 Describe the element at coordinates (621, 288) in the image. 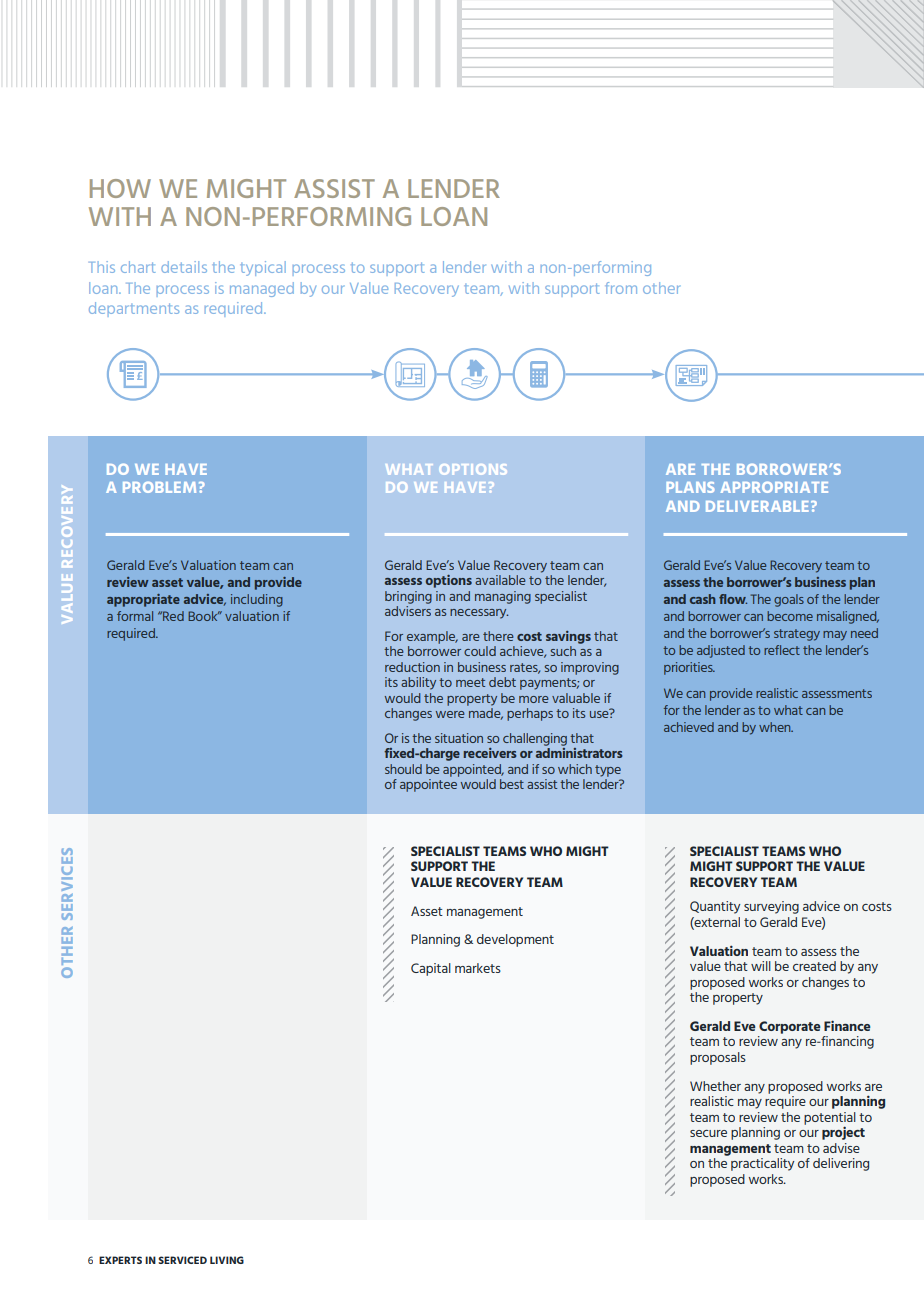

I see `from` at that location.
